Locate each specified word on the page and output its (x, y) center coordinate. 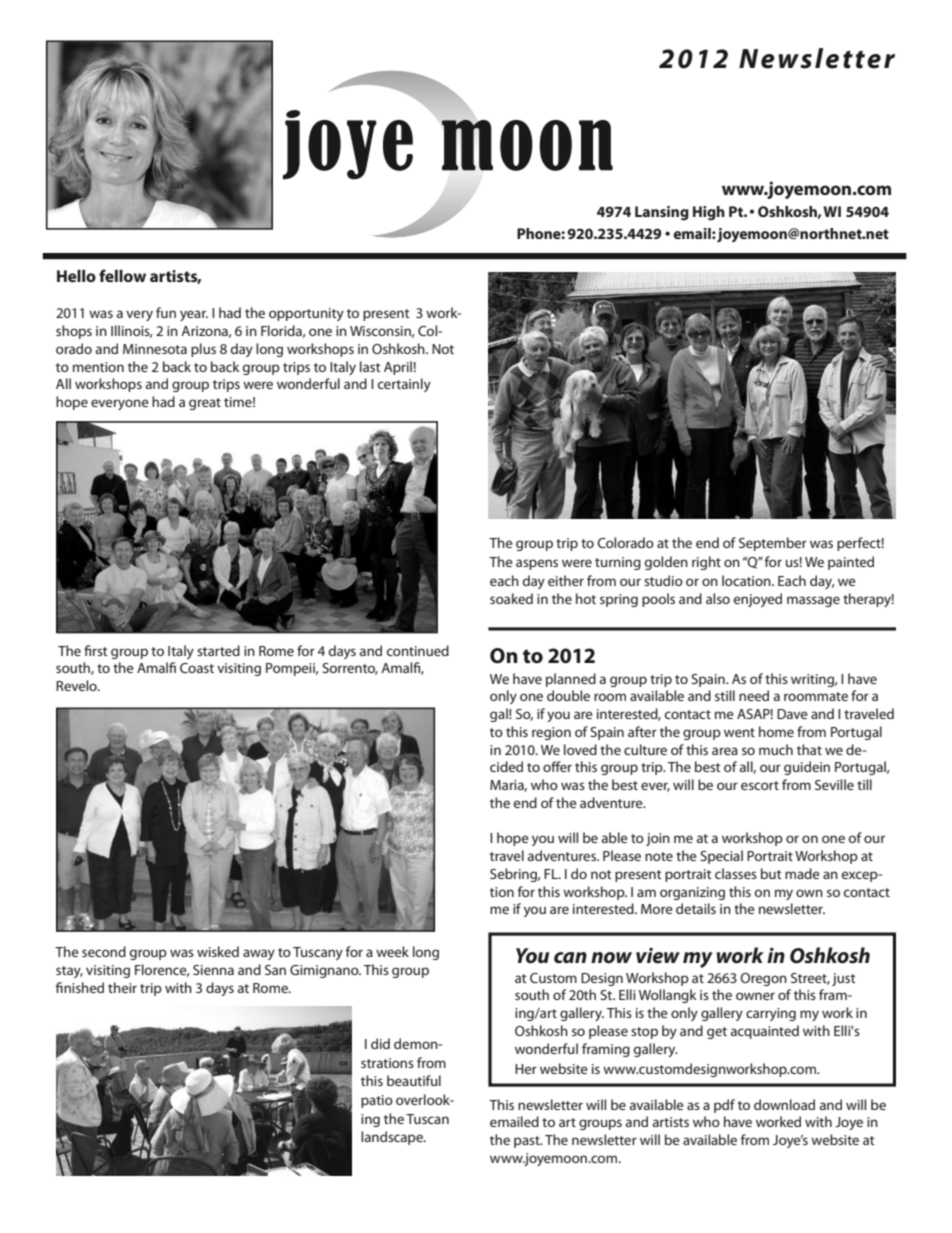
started (218, 650)
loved (580, 749)
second (104, 951)
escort (760, 785)
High (709, 213)
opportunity (306, 314)
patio (377, 1101)
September (773, 544)
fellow (122, 275)
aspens (537, 564)
